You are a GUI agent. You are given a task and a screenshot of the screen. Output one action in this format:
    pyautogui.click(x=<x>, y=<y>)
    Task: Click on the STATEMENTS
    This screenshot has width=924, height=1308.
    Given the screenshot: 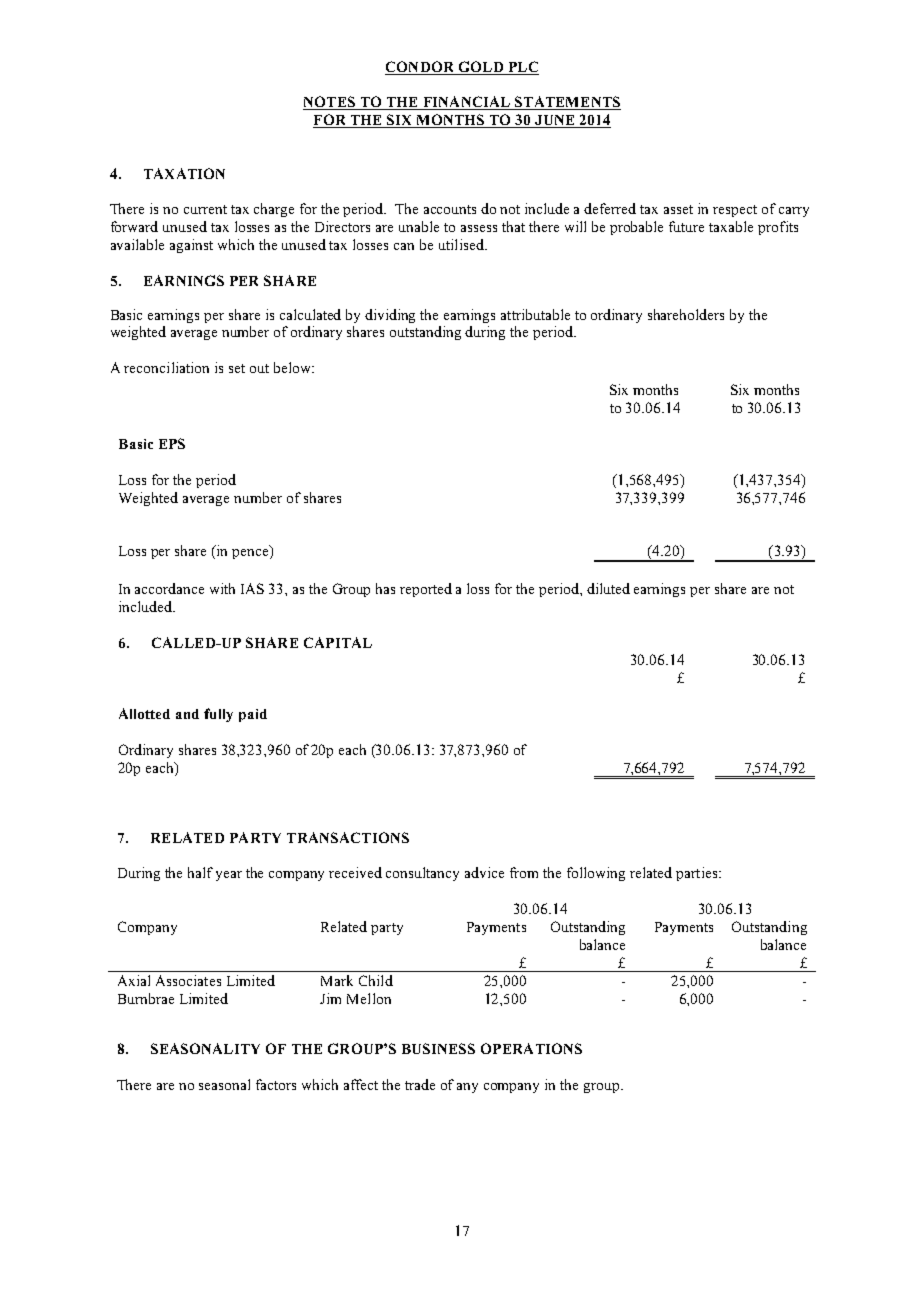 What is the action you would take?
    pyautogui.click(x=567, y=103)
